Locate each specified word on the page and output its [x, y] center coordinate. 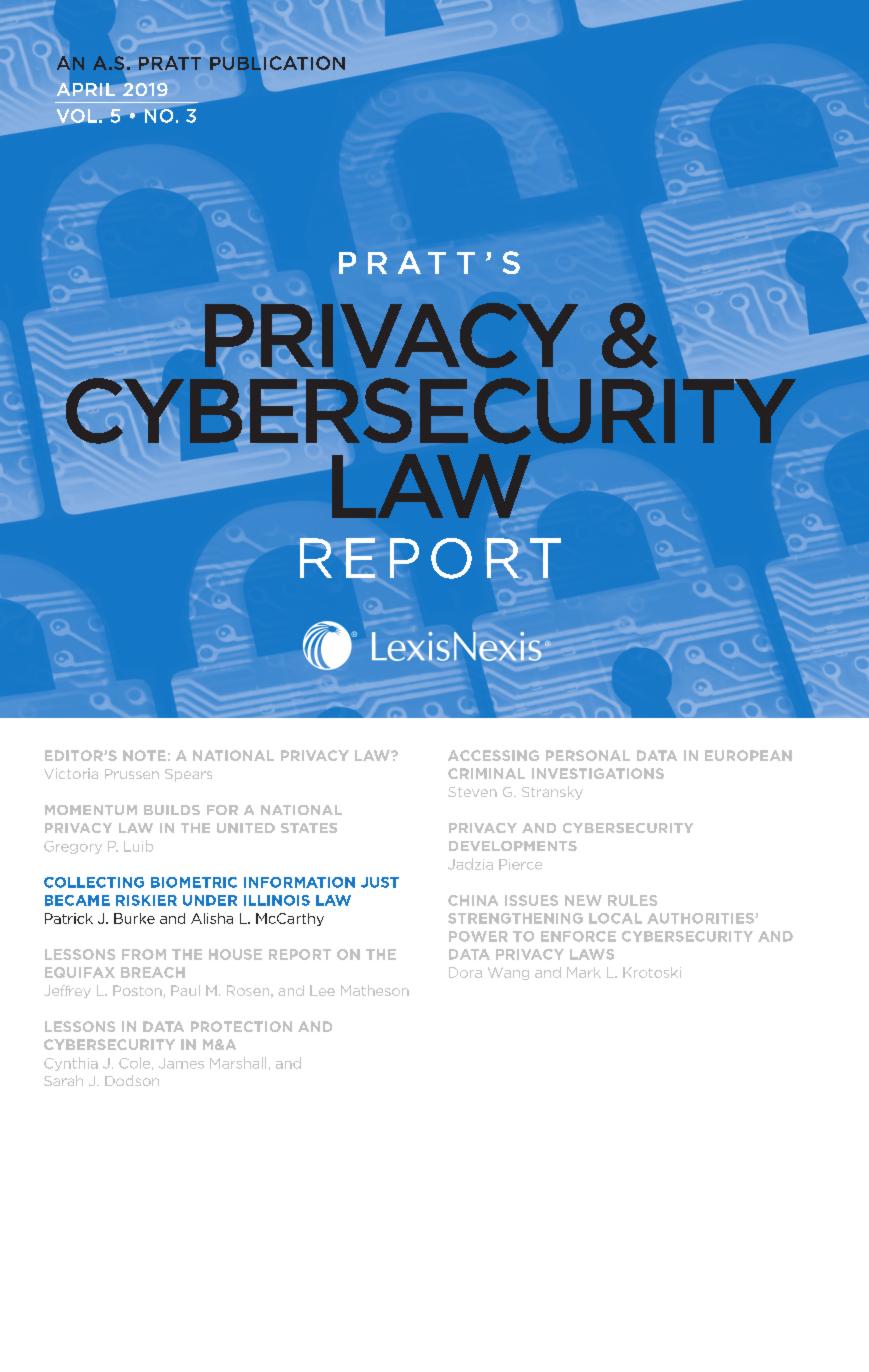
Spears [188, 775]
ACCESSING [493, 755]
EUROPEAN [748, 755]
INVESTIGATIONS [598, 773]
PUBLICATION [277, 63]
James [181, 1063]
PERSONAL [588, 755]
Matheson [375, 990]
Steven [472, 792]
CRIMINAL [486, 773]
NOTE [144, 755]
